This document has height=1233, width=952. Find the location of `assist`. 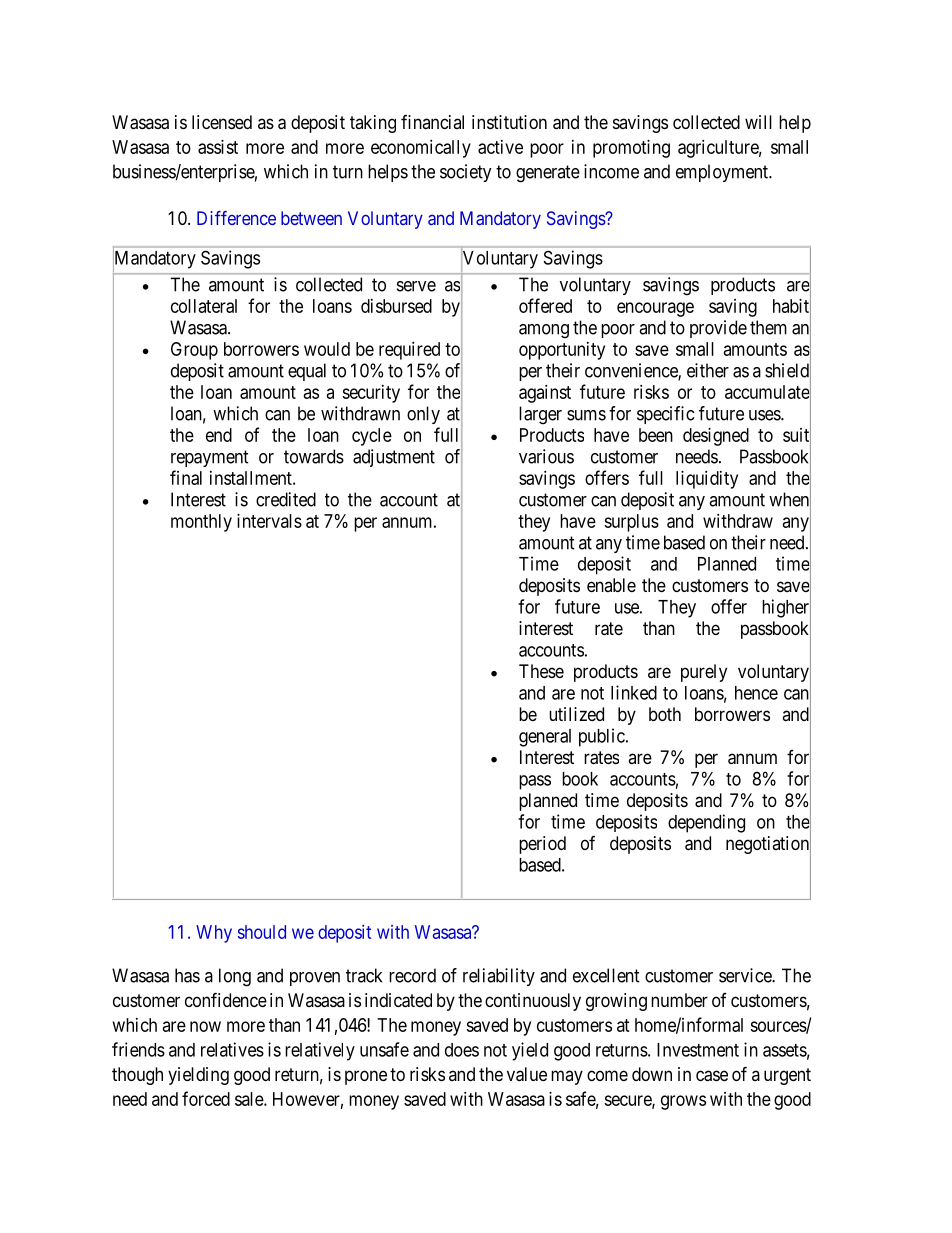

assist is located at coordinates (218, 147).
